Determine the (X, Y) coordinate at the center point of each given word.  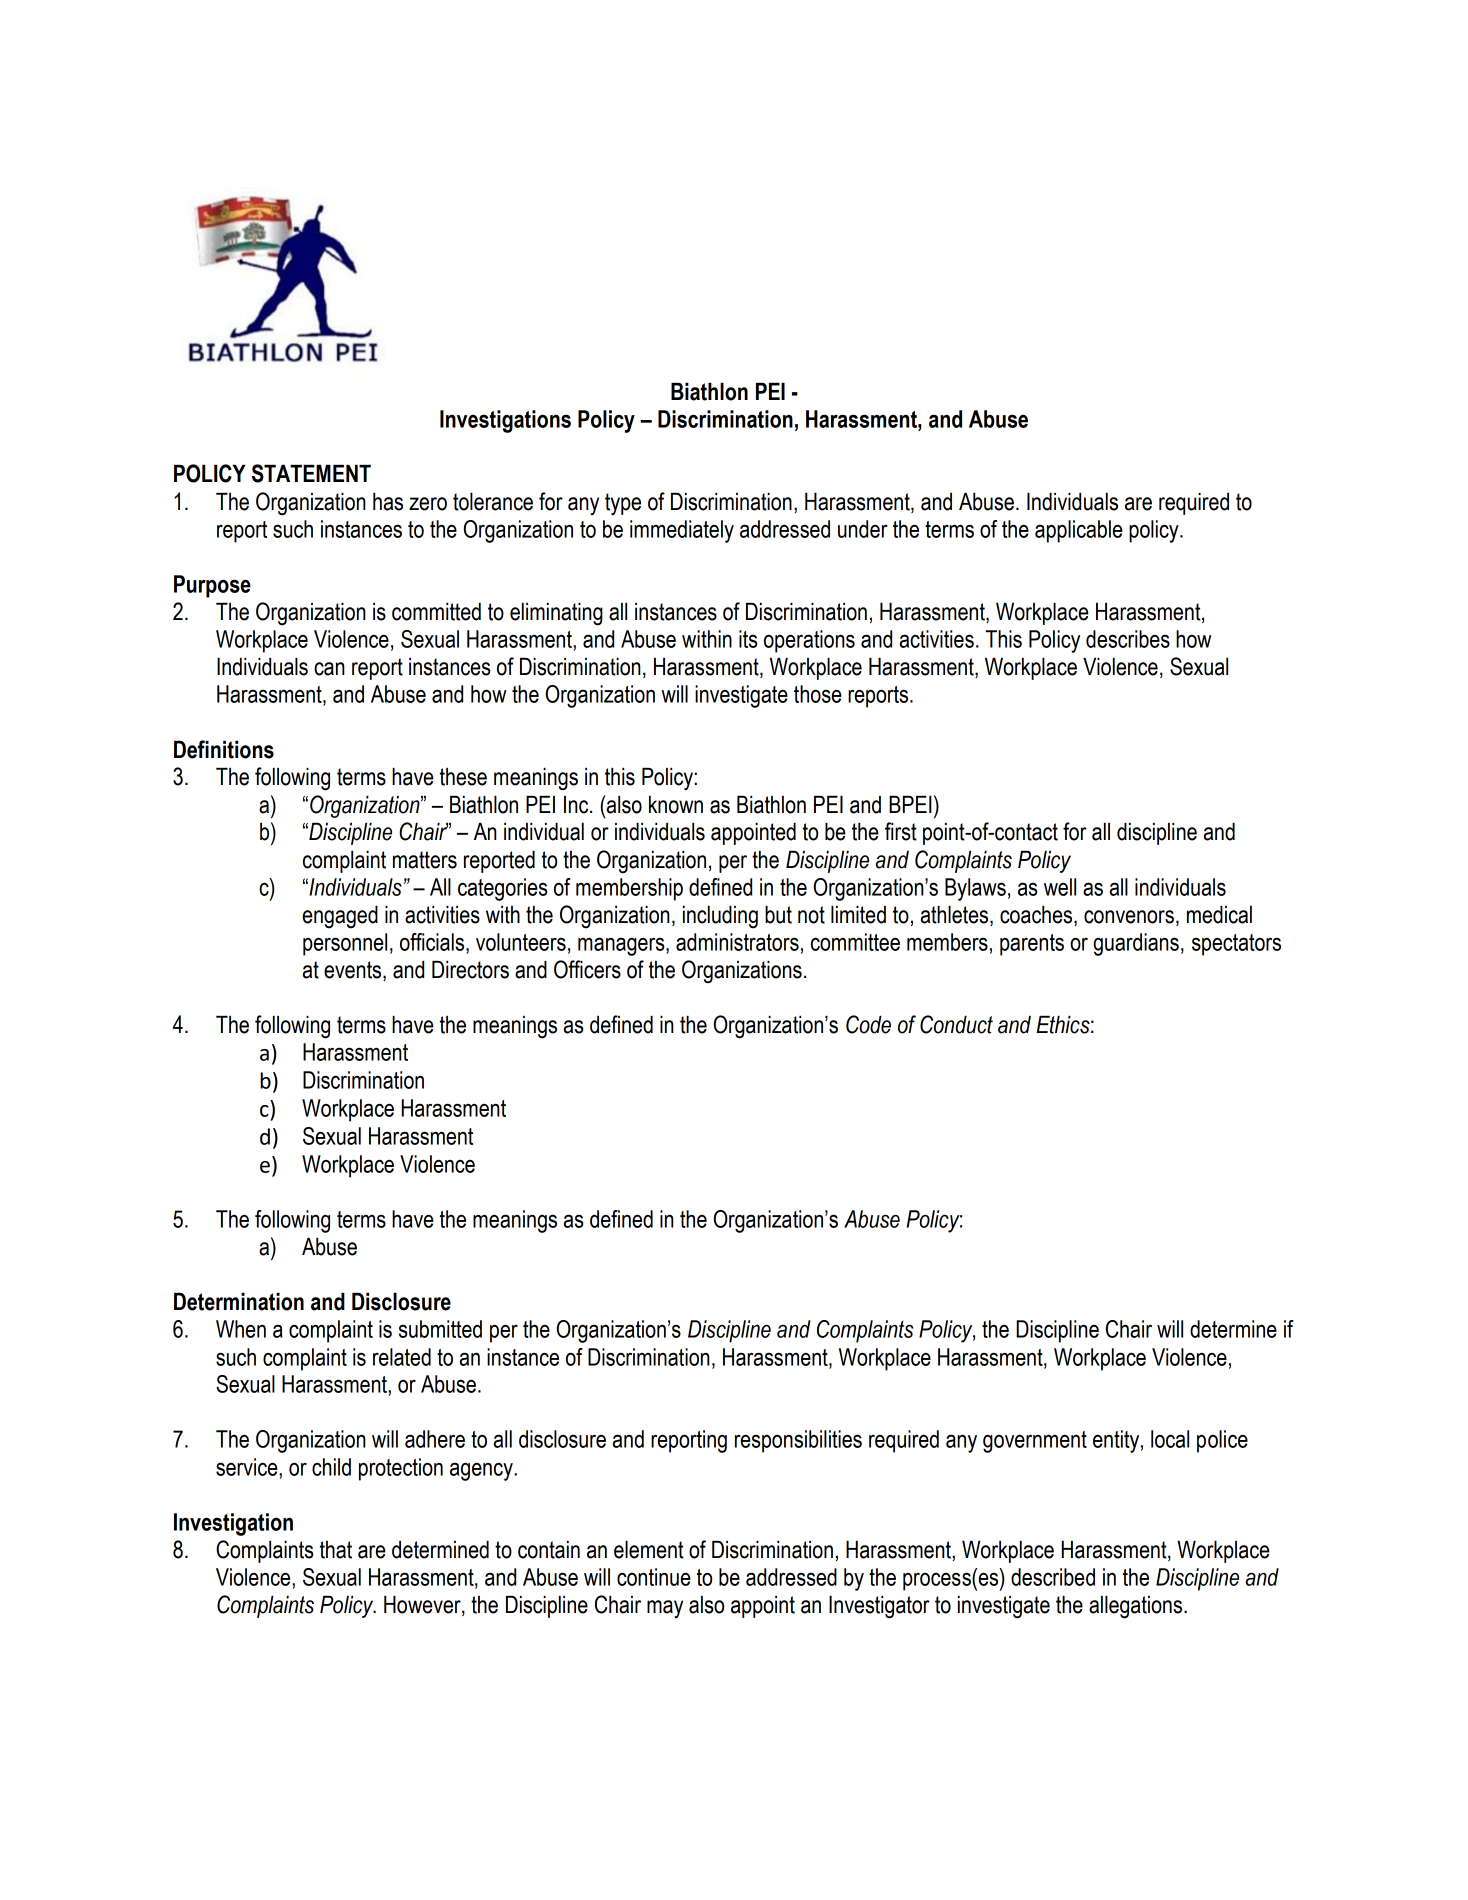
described (1053, 1577)
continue (654, 1577)
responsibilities (798, 1441)
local (1170, 1439)
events (354, 971)
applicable (1079, 531)
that (336, 1550)
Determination (239, 1302)
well (1060, 887)
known (676, 805)
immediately (682, 531)
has (388, 502)
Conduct (956, 1024)
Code (868, 1024)
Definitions (224, 749)
